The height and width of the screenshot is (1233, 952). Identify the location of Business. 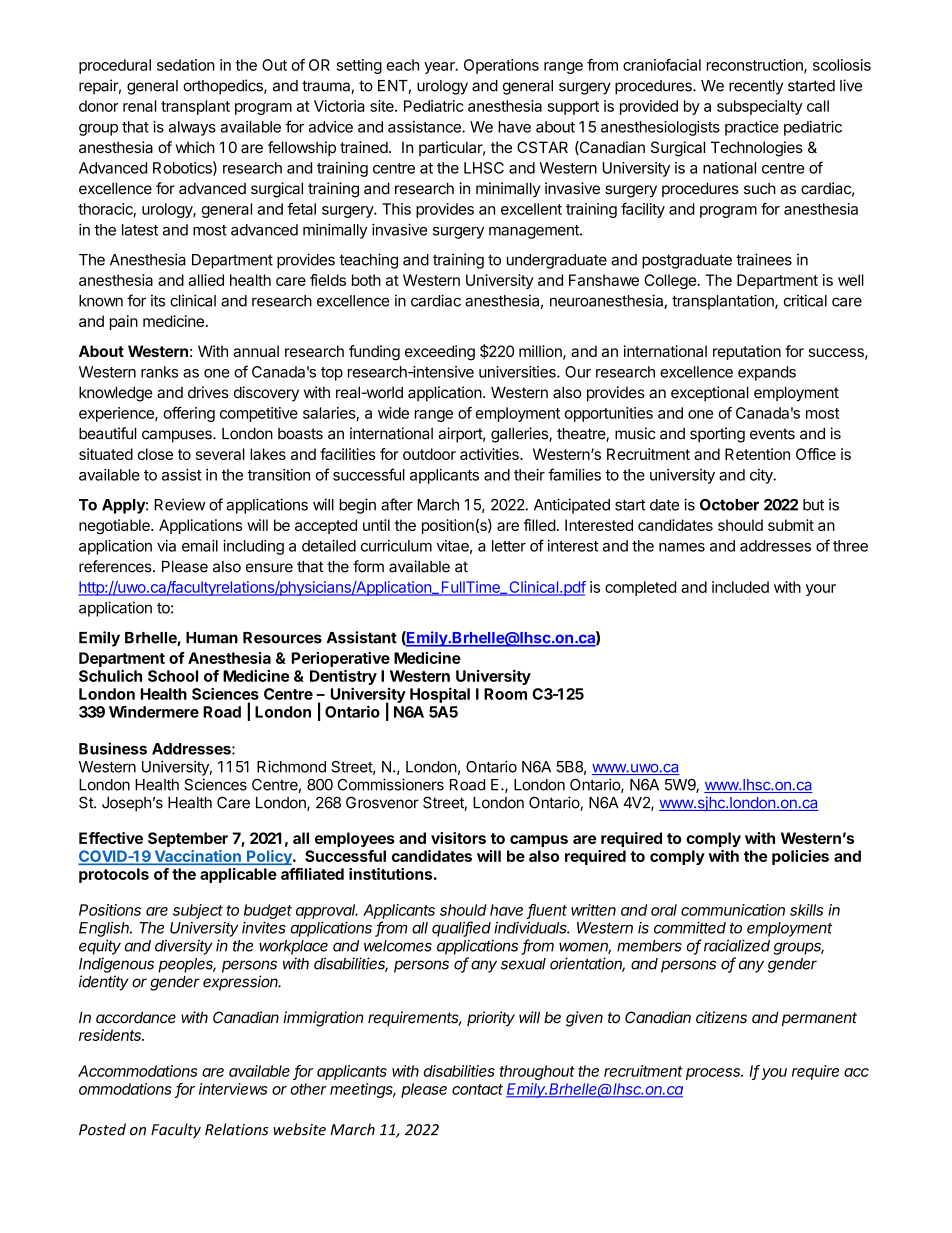
(113, 748).
